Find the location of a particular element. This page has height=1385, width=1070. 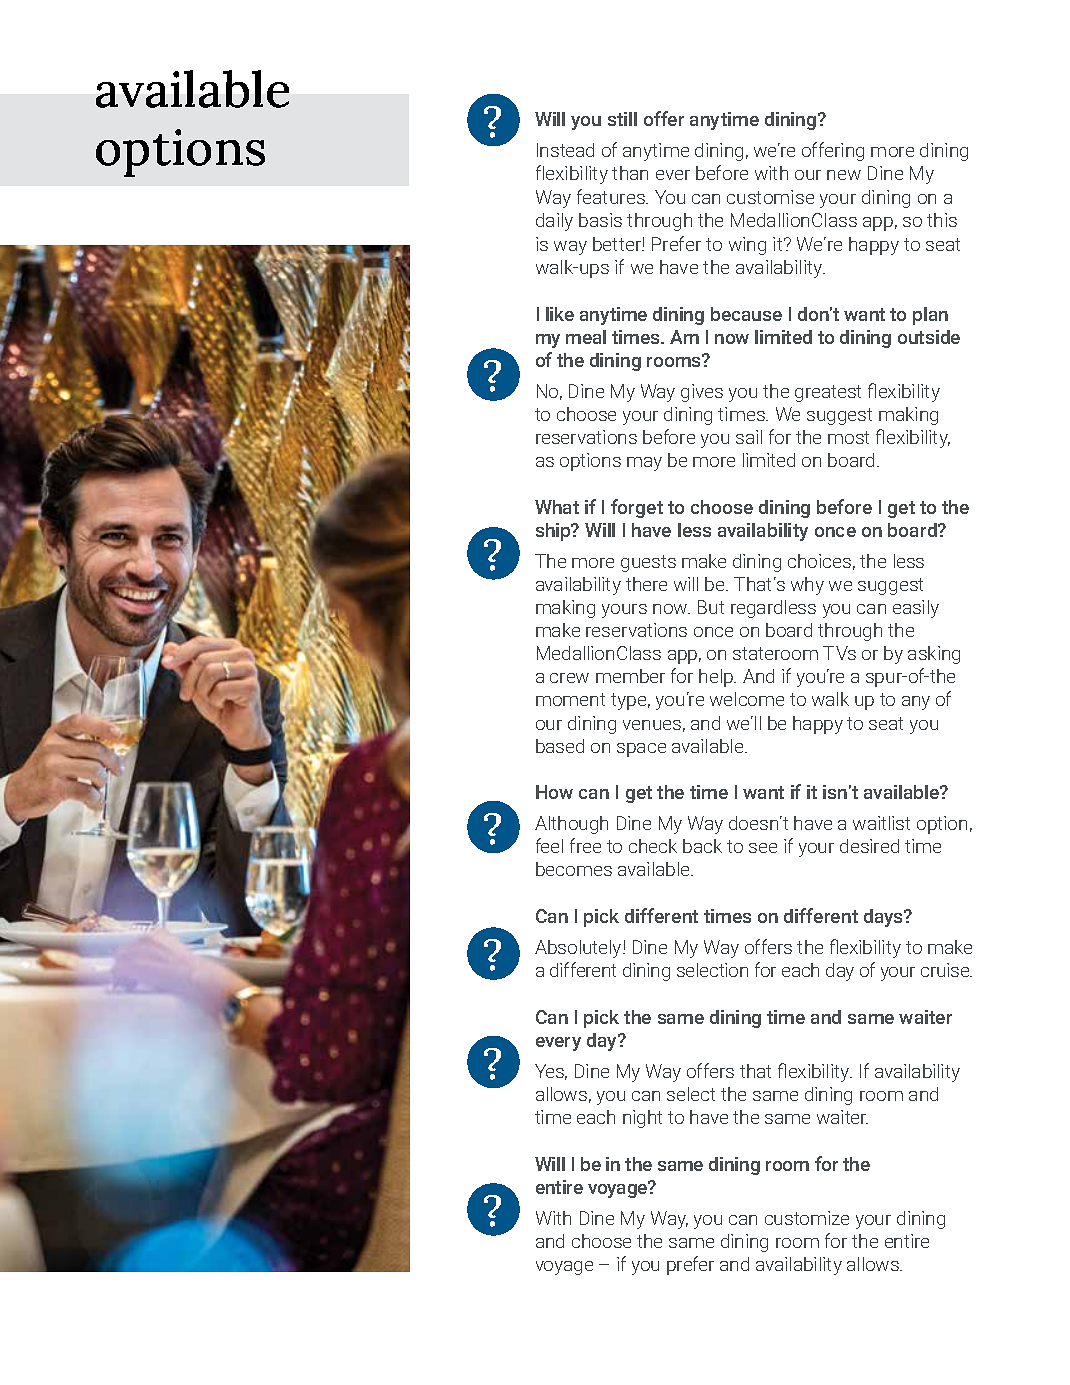

Instead is located at coordinates (565, 150).
